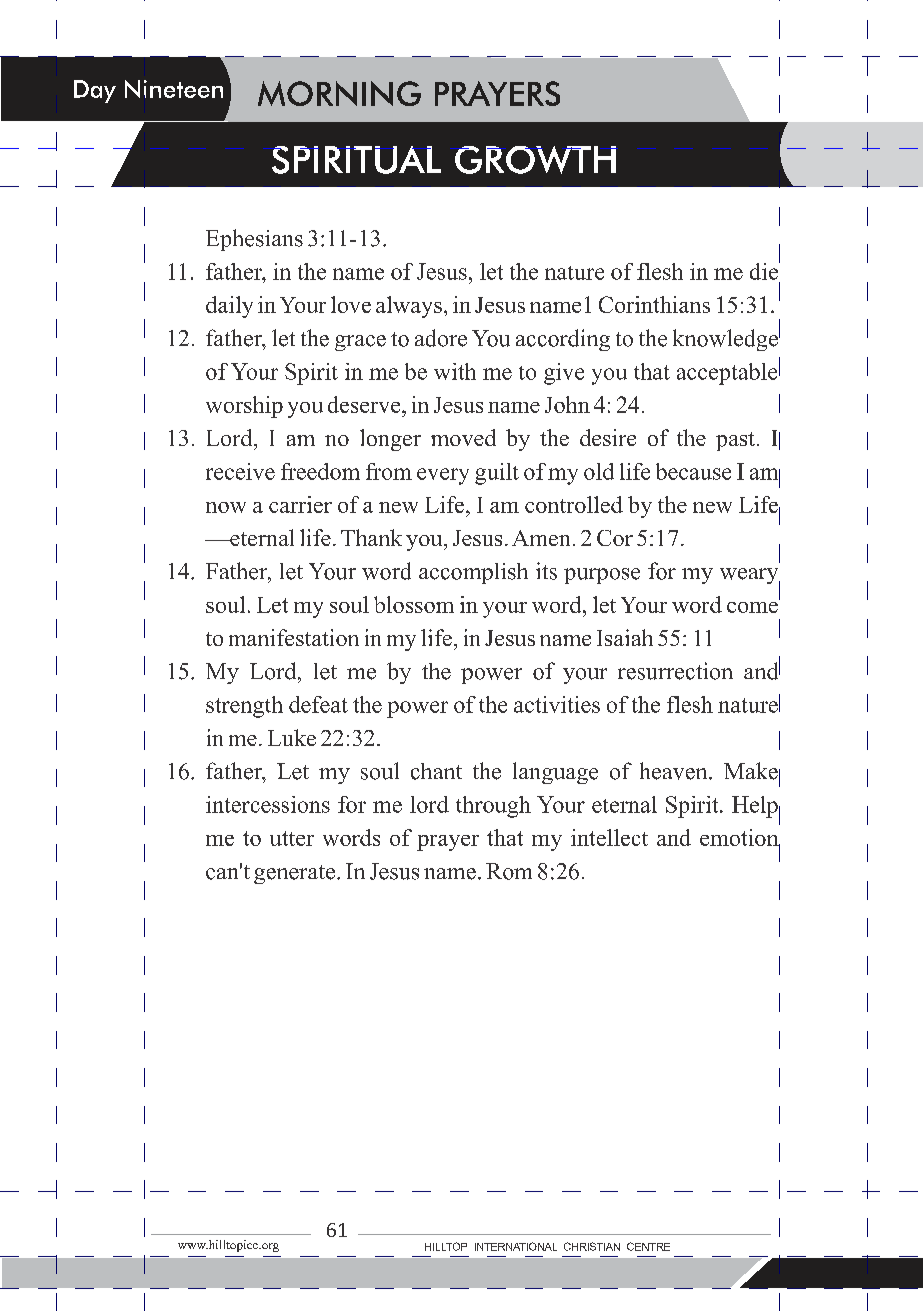 The image size is (924, 1311). Describe the element at coordinates (443, 476) in the image. I see `every` at that location.
